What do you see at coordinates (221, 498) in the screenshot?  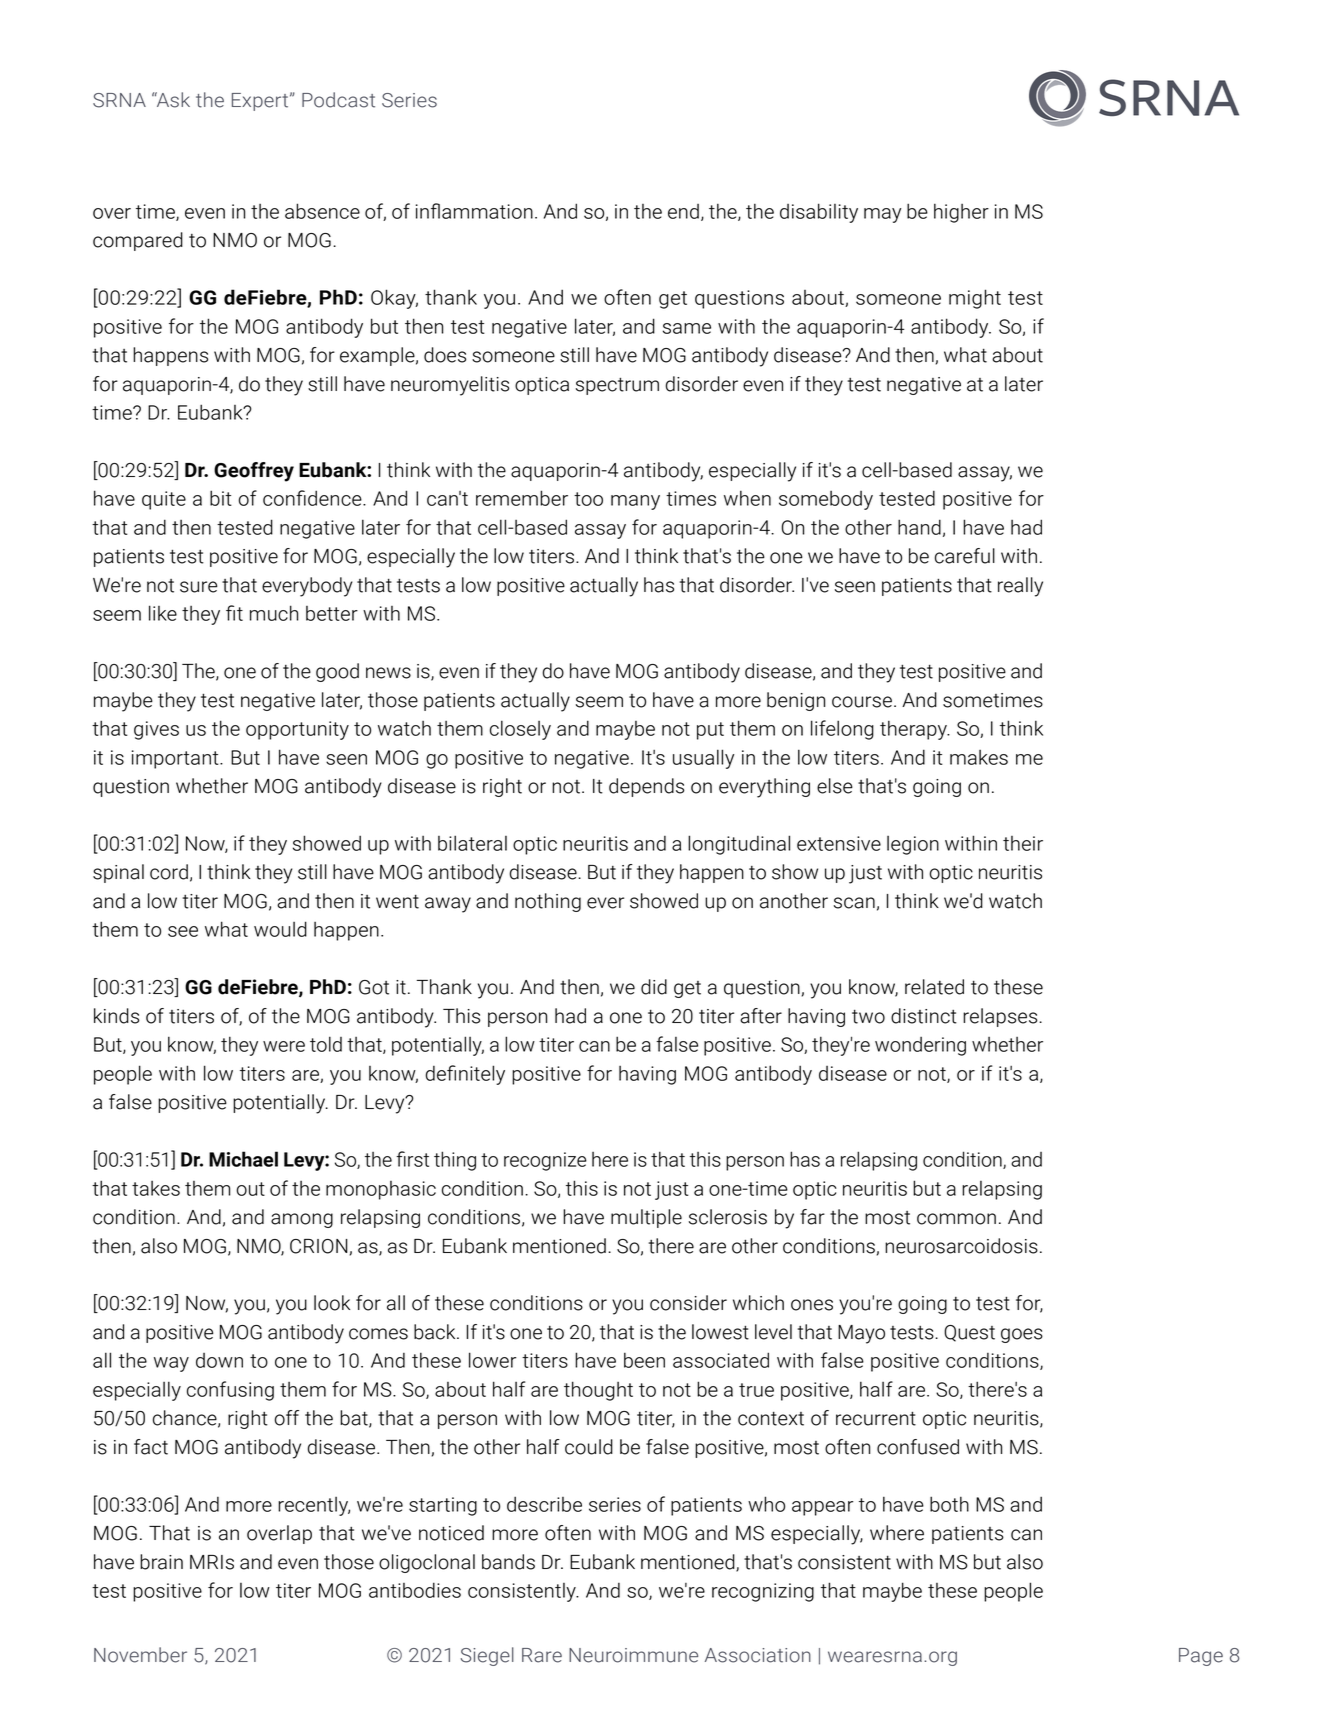 I see `bit` at bounding box center [221, 498].
